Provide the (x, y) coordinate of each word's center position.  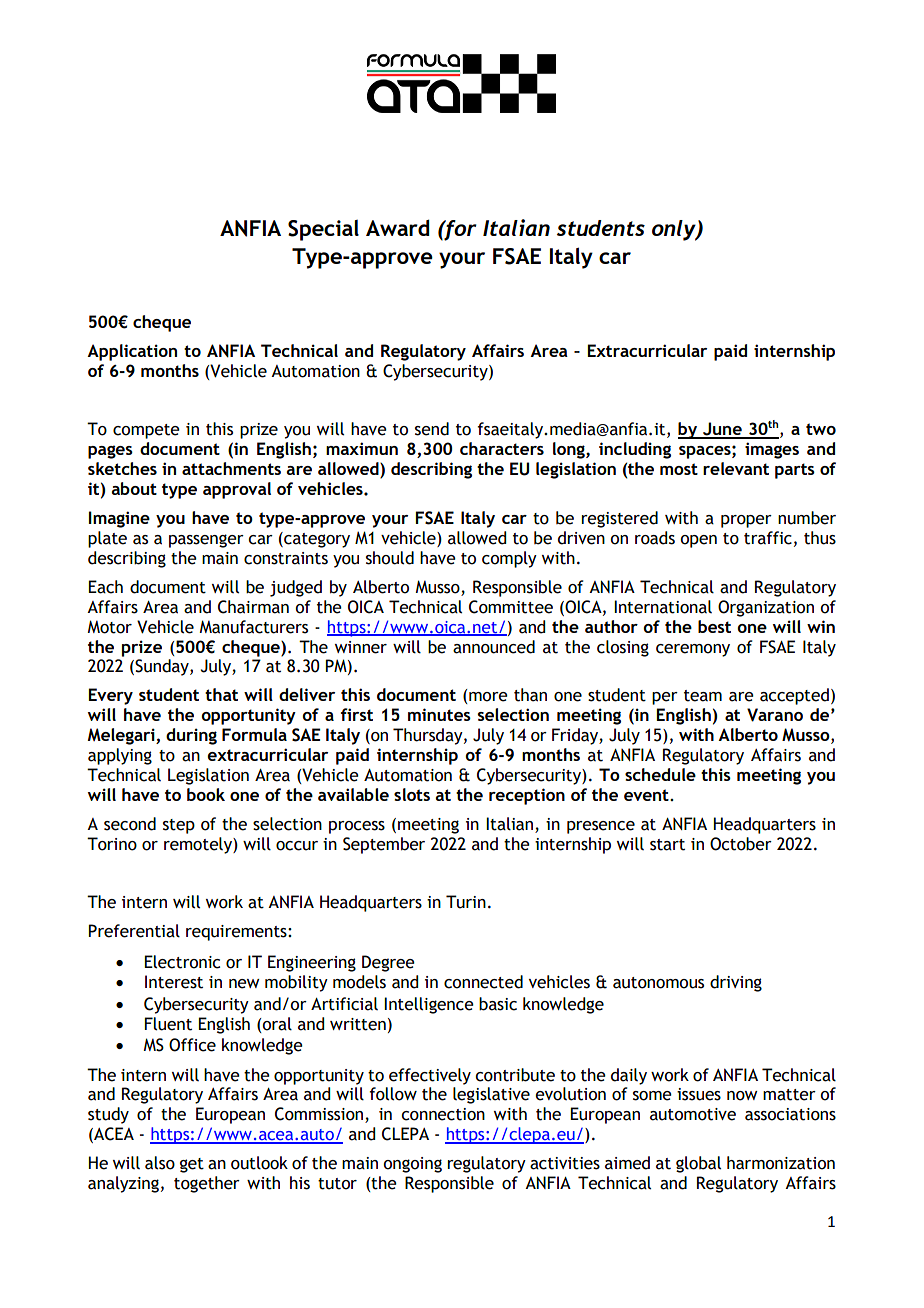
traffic (768, 538)
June (722, 430)
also (160, 1163)
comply (509, 559)
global (698, 1164)
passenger (206, 541)
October (741, 844)
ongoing (412, 1165)
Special (323, 230)
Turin (466, 902)
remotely (199, 845)
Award (398, 227)
